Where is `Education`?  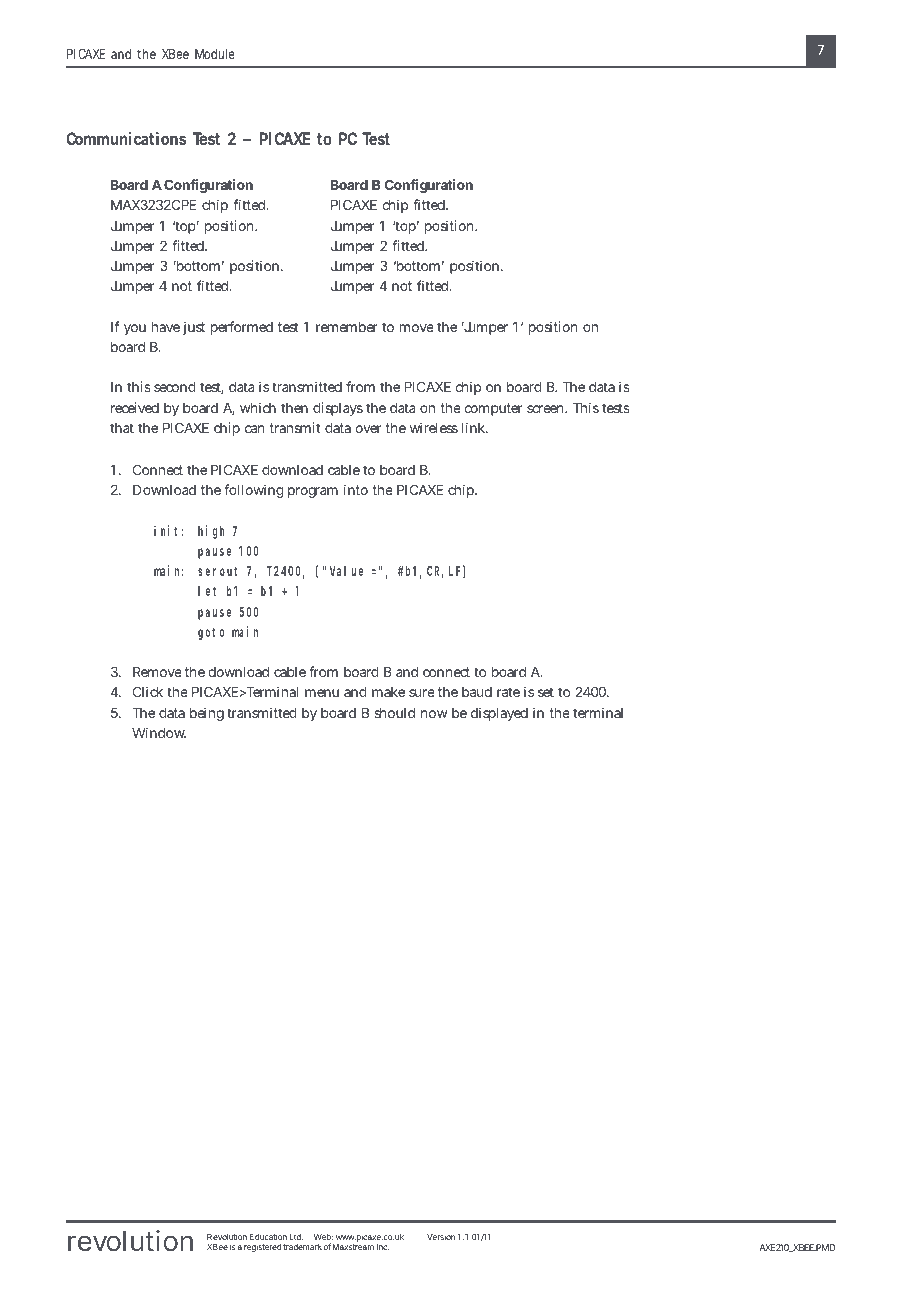 Education is located at coordinates (268, 1236).
